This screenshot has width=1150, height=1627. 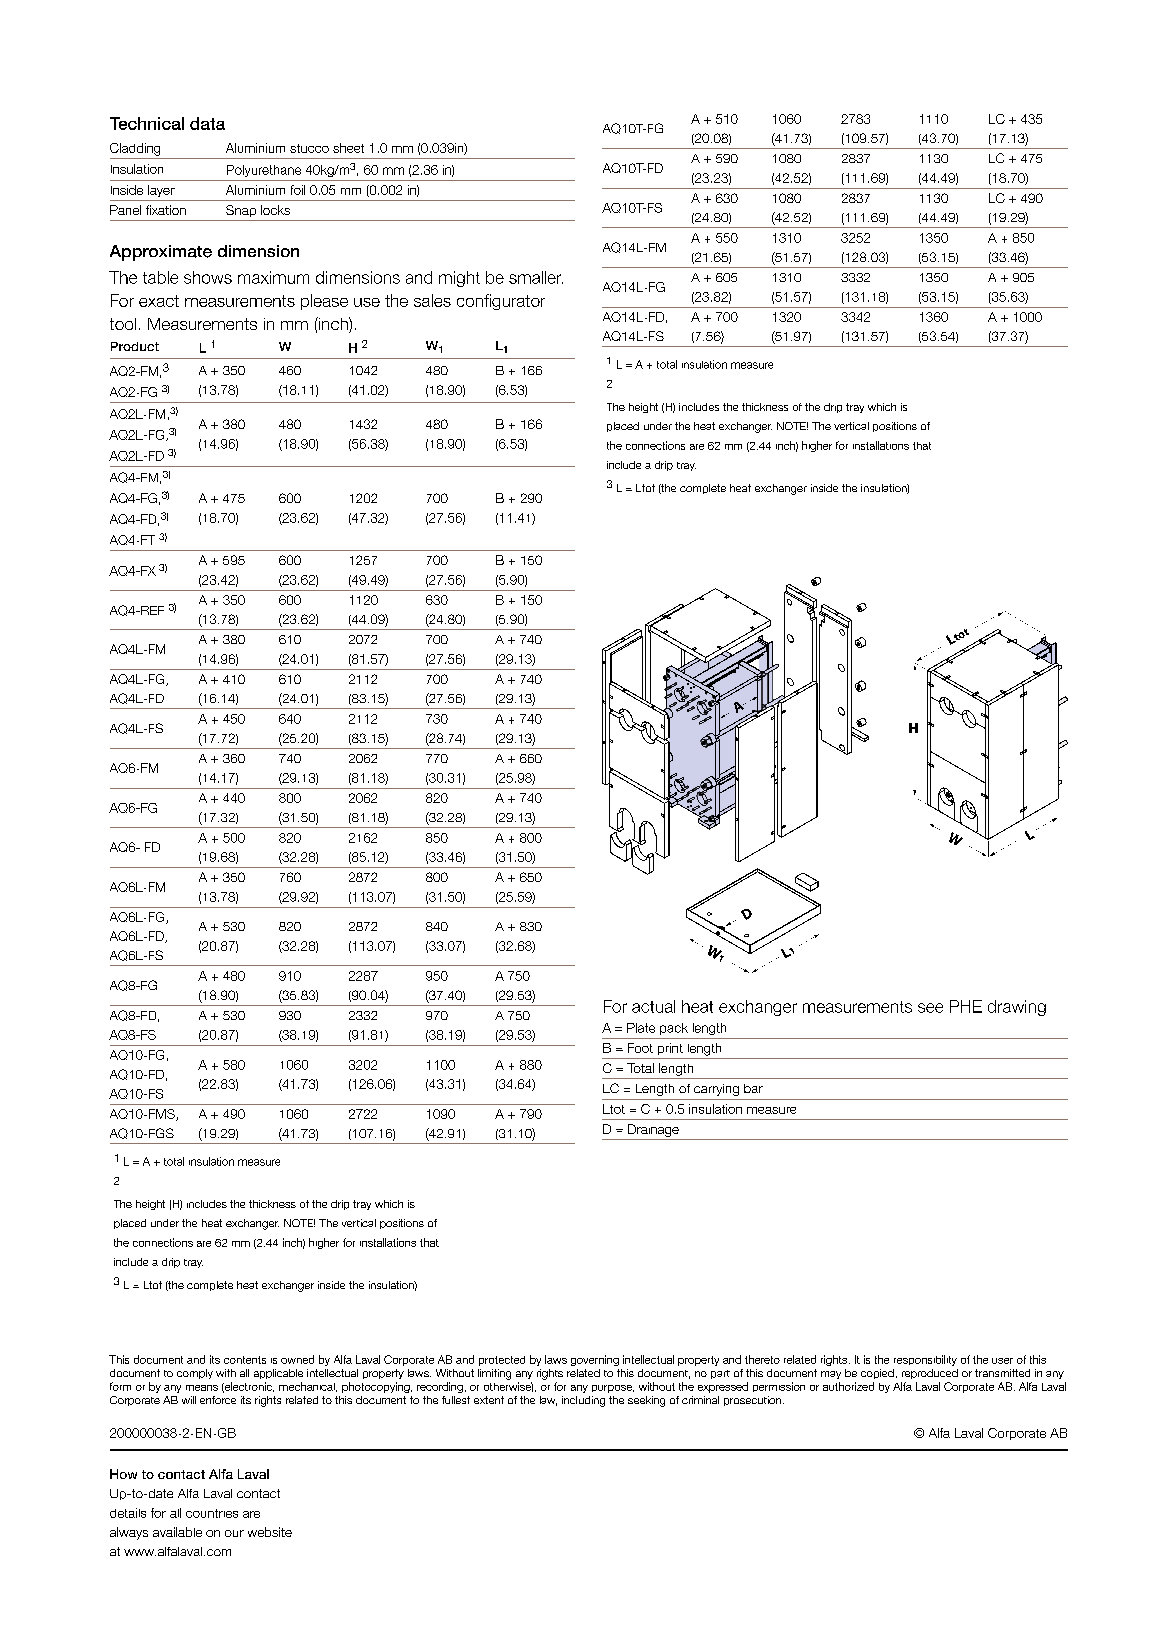 What do you see at coordinates (536, 277) in the screenshot?
I see `smaller` at bounding box center [536, 277].
